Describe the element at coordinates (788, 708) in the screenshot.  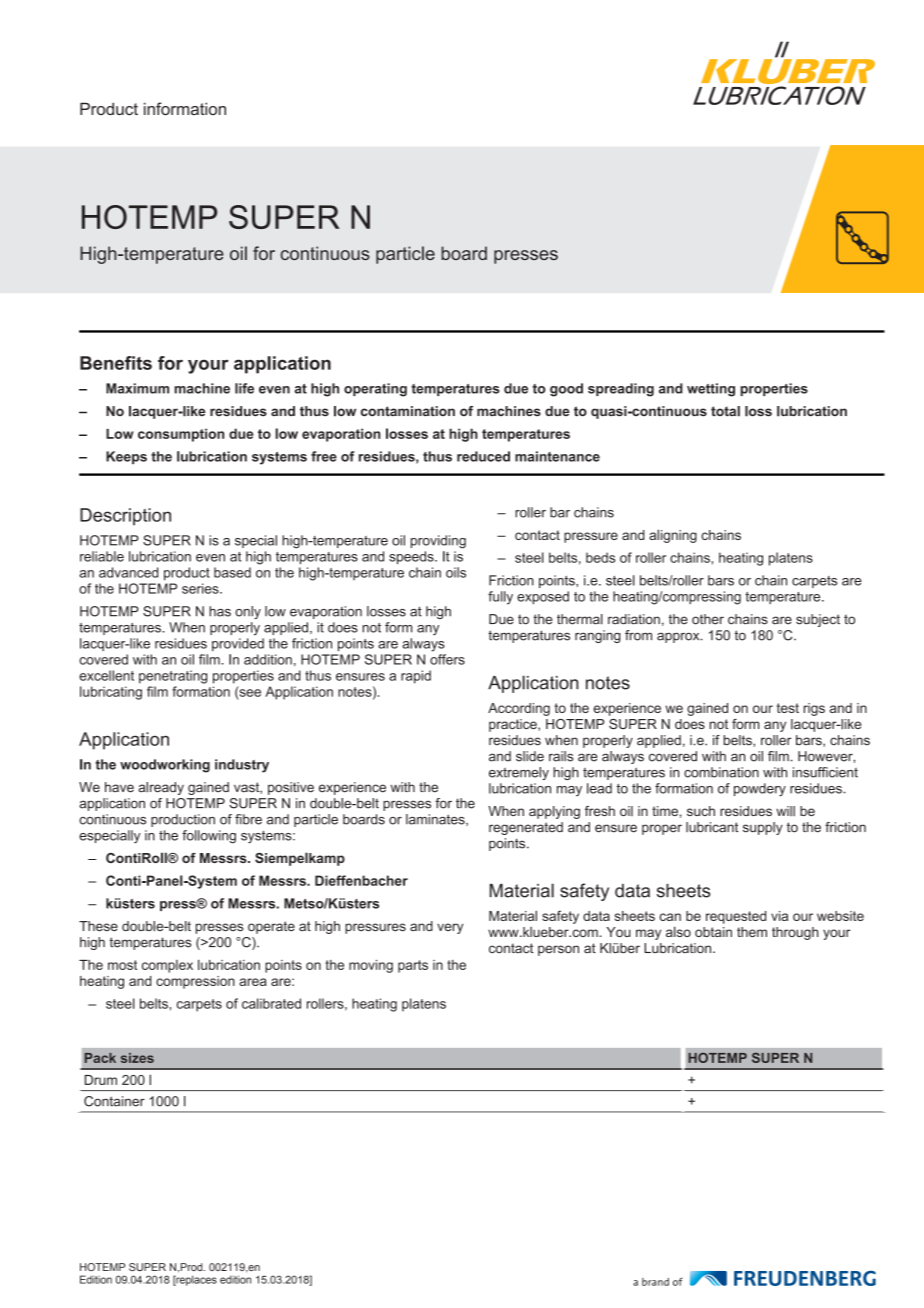
I see `test` at that location.
